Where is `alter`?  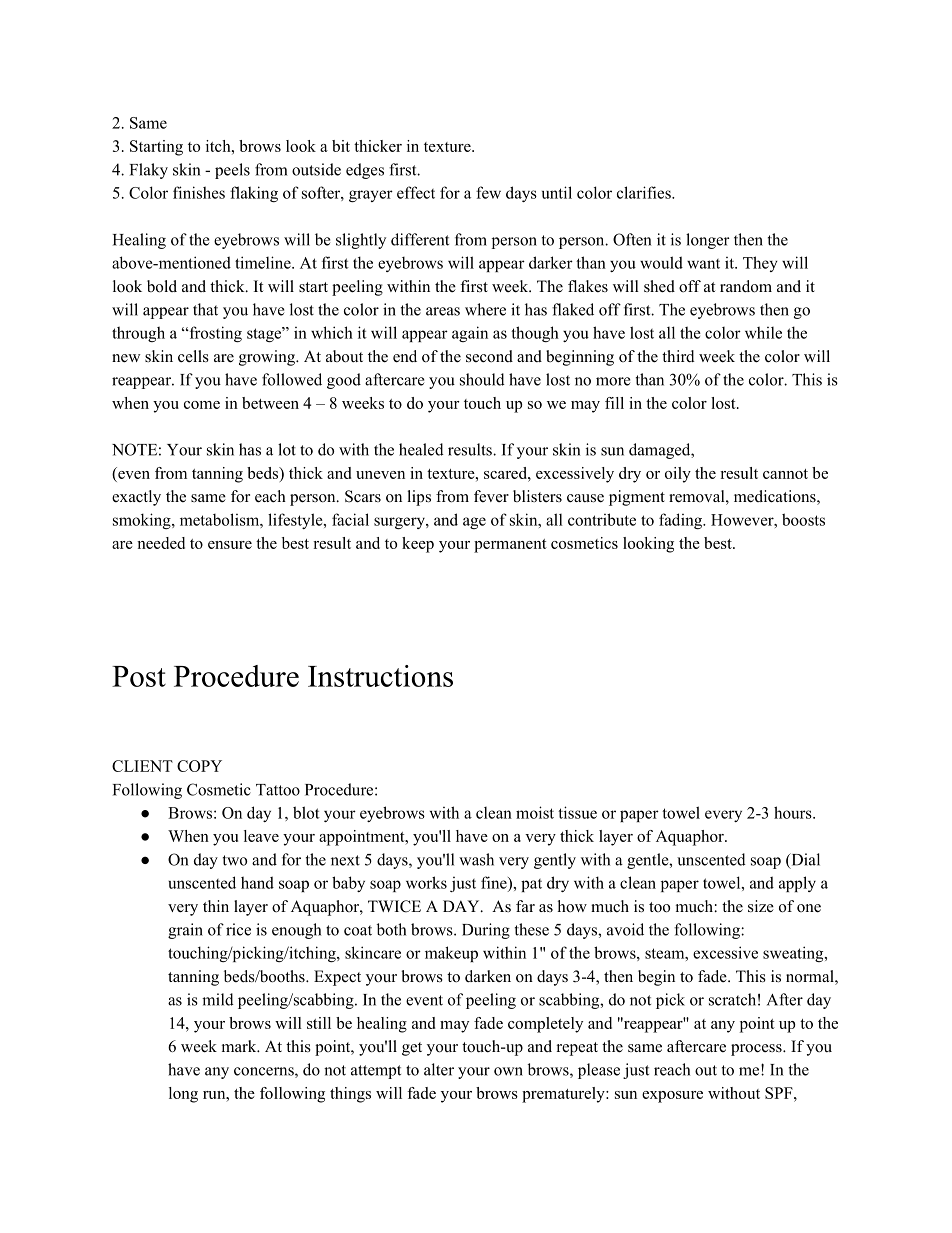
alter is located at coordinates (439, 1069).
